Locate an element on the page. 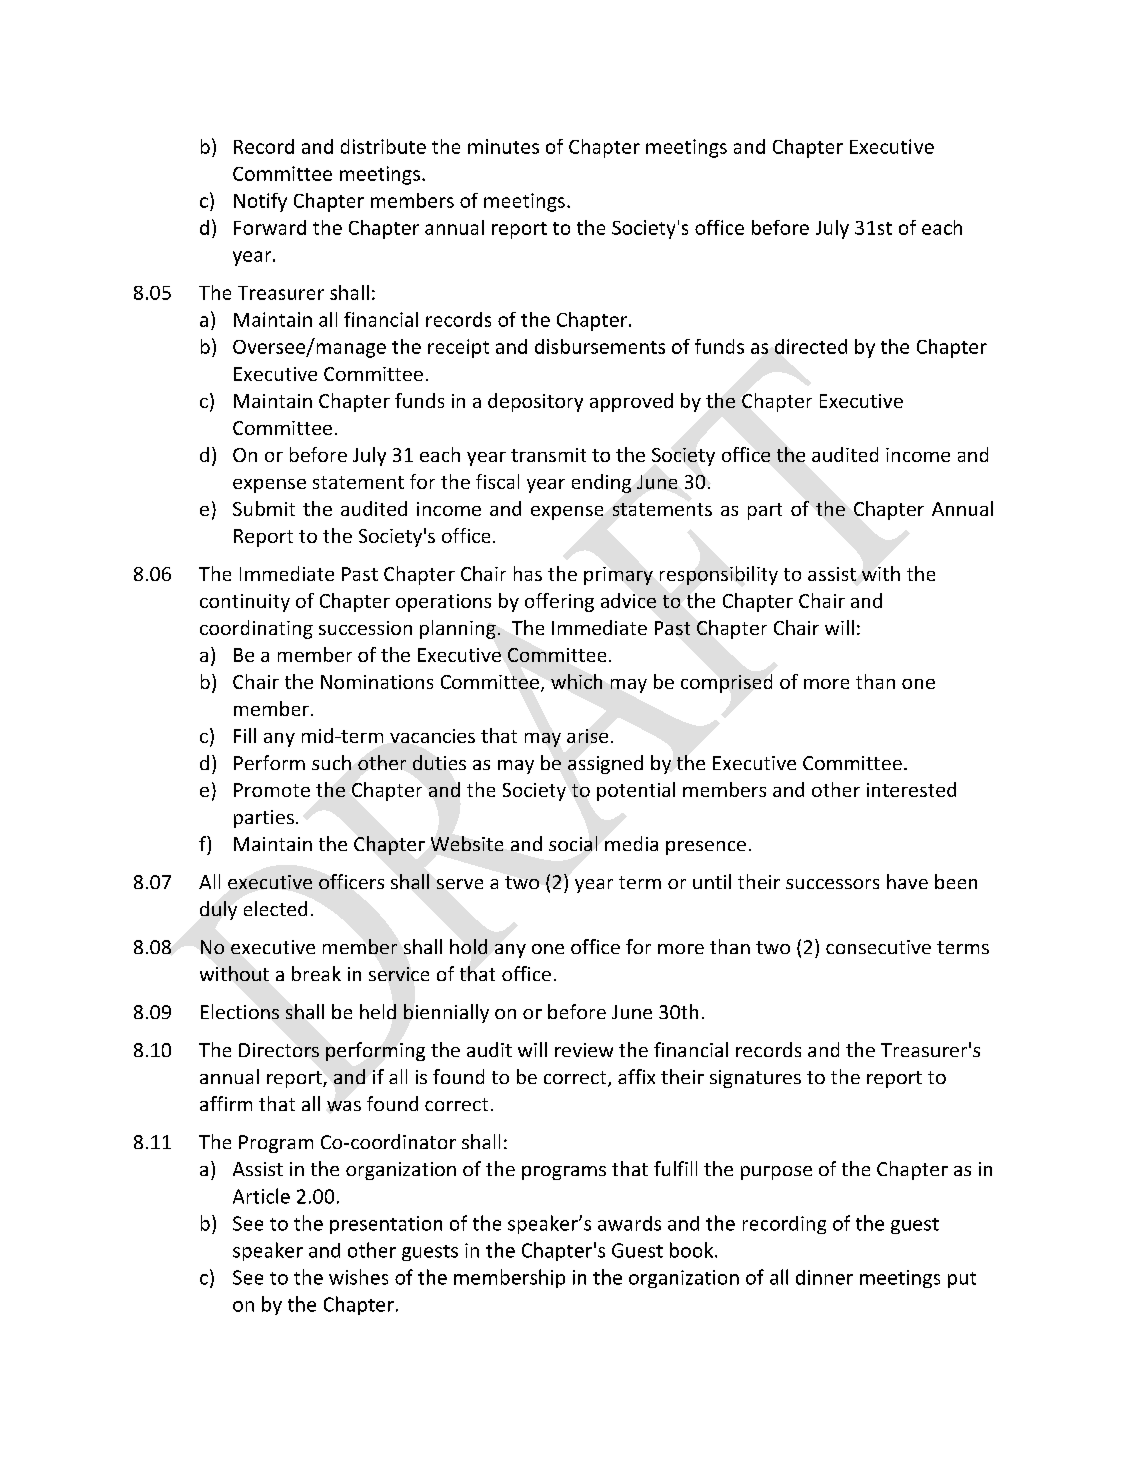  awards is located at coordinates (629, 1223).
